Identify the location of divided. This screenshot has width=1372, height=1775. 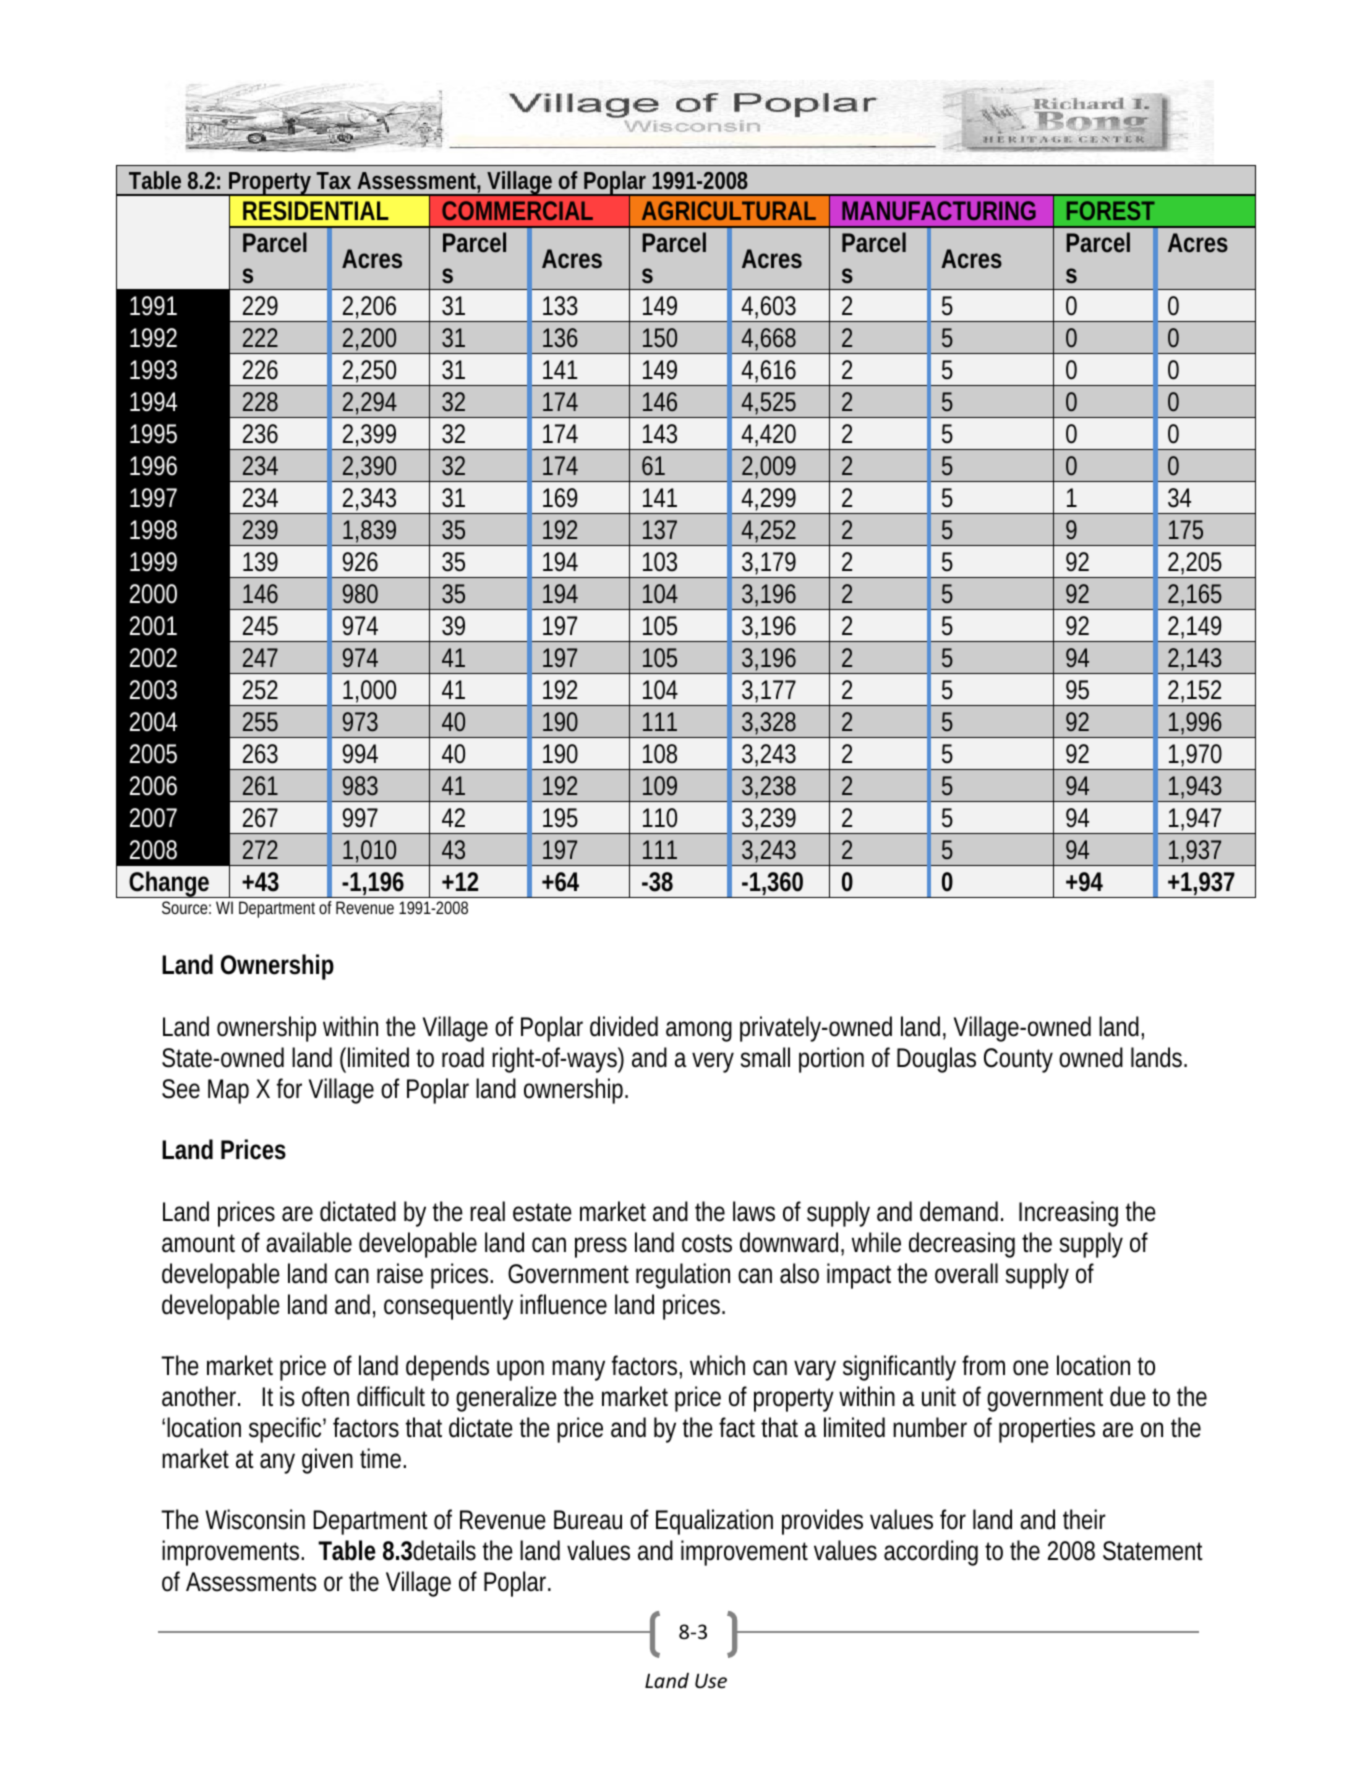
(624, 1026).
